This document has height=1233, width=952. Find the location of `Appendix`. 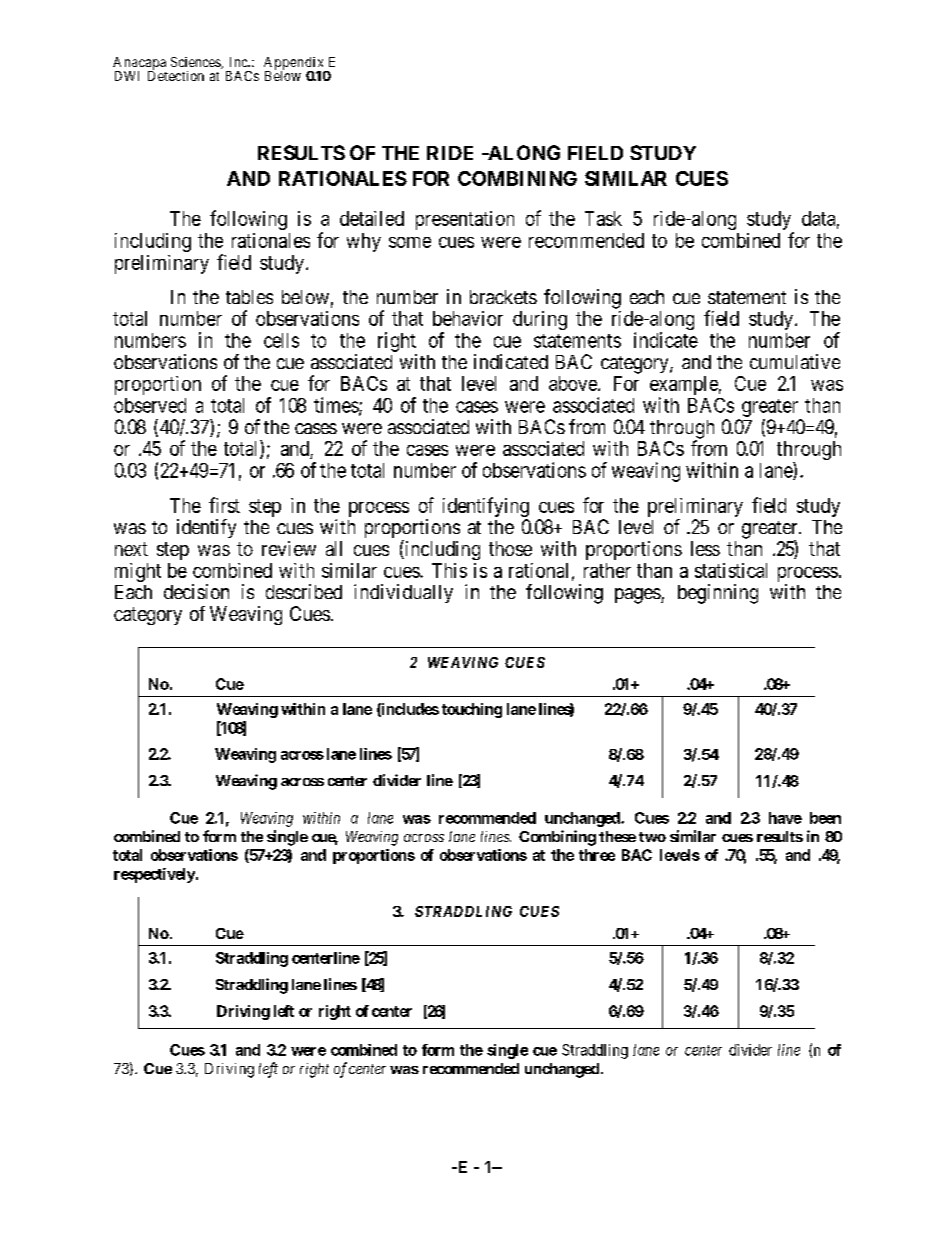

Appendix is located at coordinates (295, 64).
